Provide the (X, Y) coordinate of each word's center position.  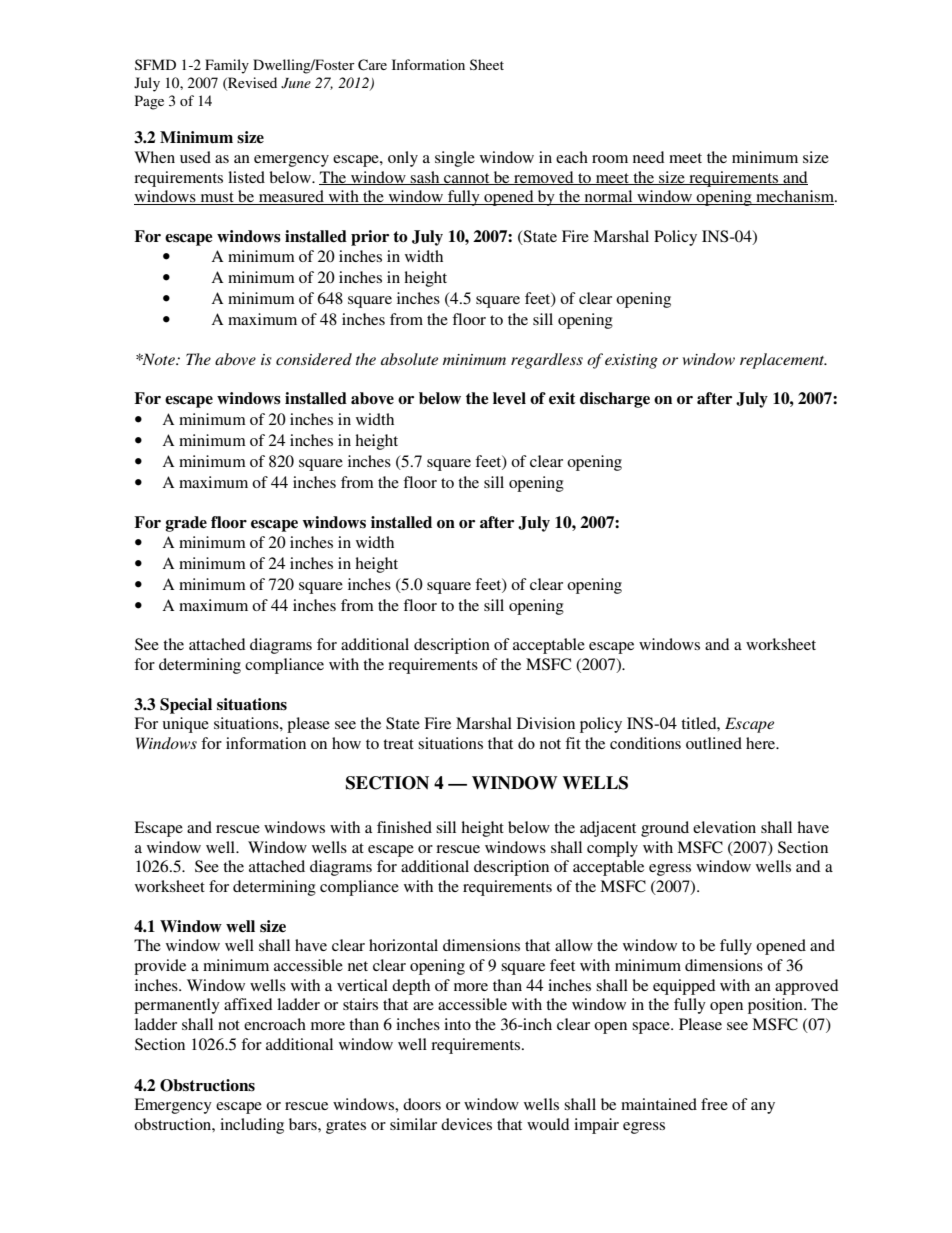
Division (546, 723)
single (455, 159)
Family (227, 66)
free (714, 1104)
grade (186, 524)
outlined (714, 743)
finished (404, 827)
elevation (724, 827)
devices (466, 1124)
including (252, 1126)
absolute (409, 359)
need (648, 157)
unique (186, 725)
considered (314, 359)
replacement (783, 361)
